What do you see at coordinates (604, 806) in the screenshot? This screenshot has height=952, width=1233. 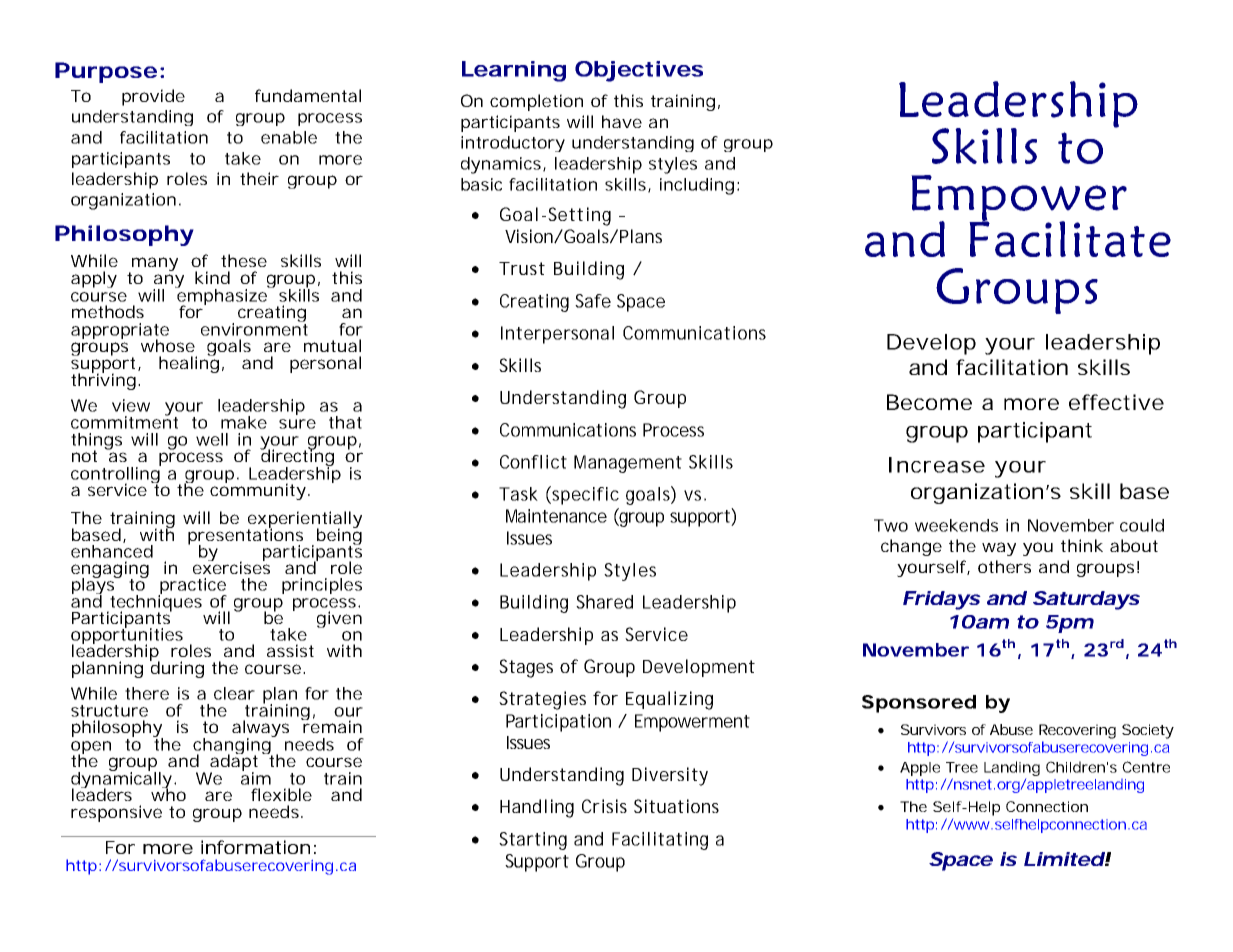 I see `Crisis` at bounding box center [604, 806].
